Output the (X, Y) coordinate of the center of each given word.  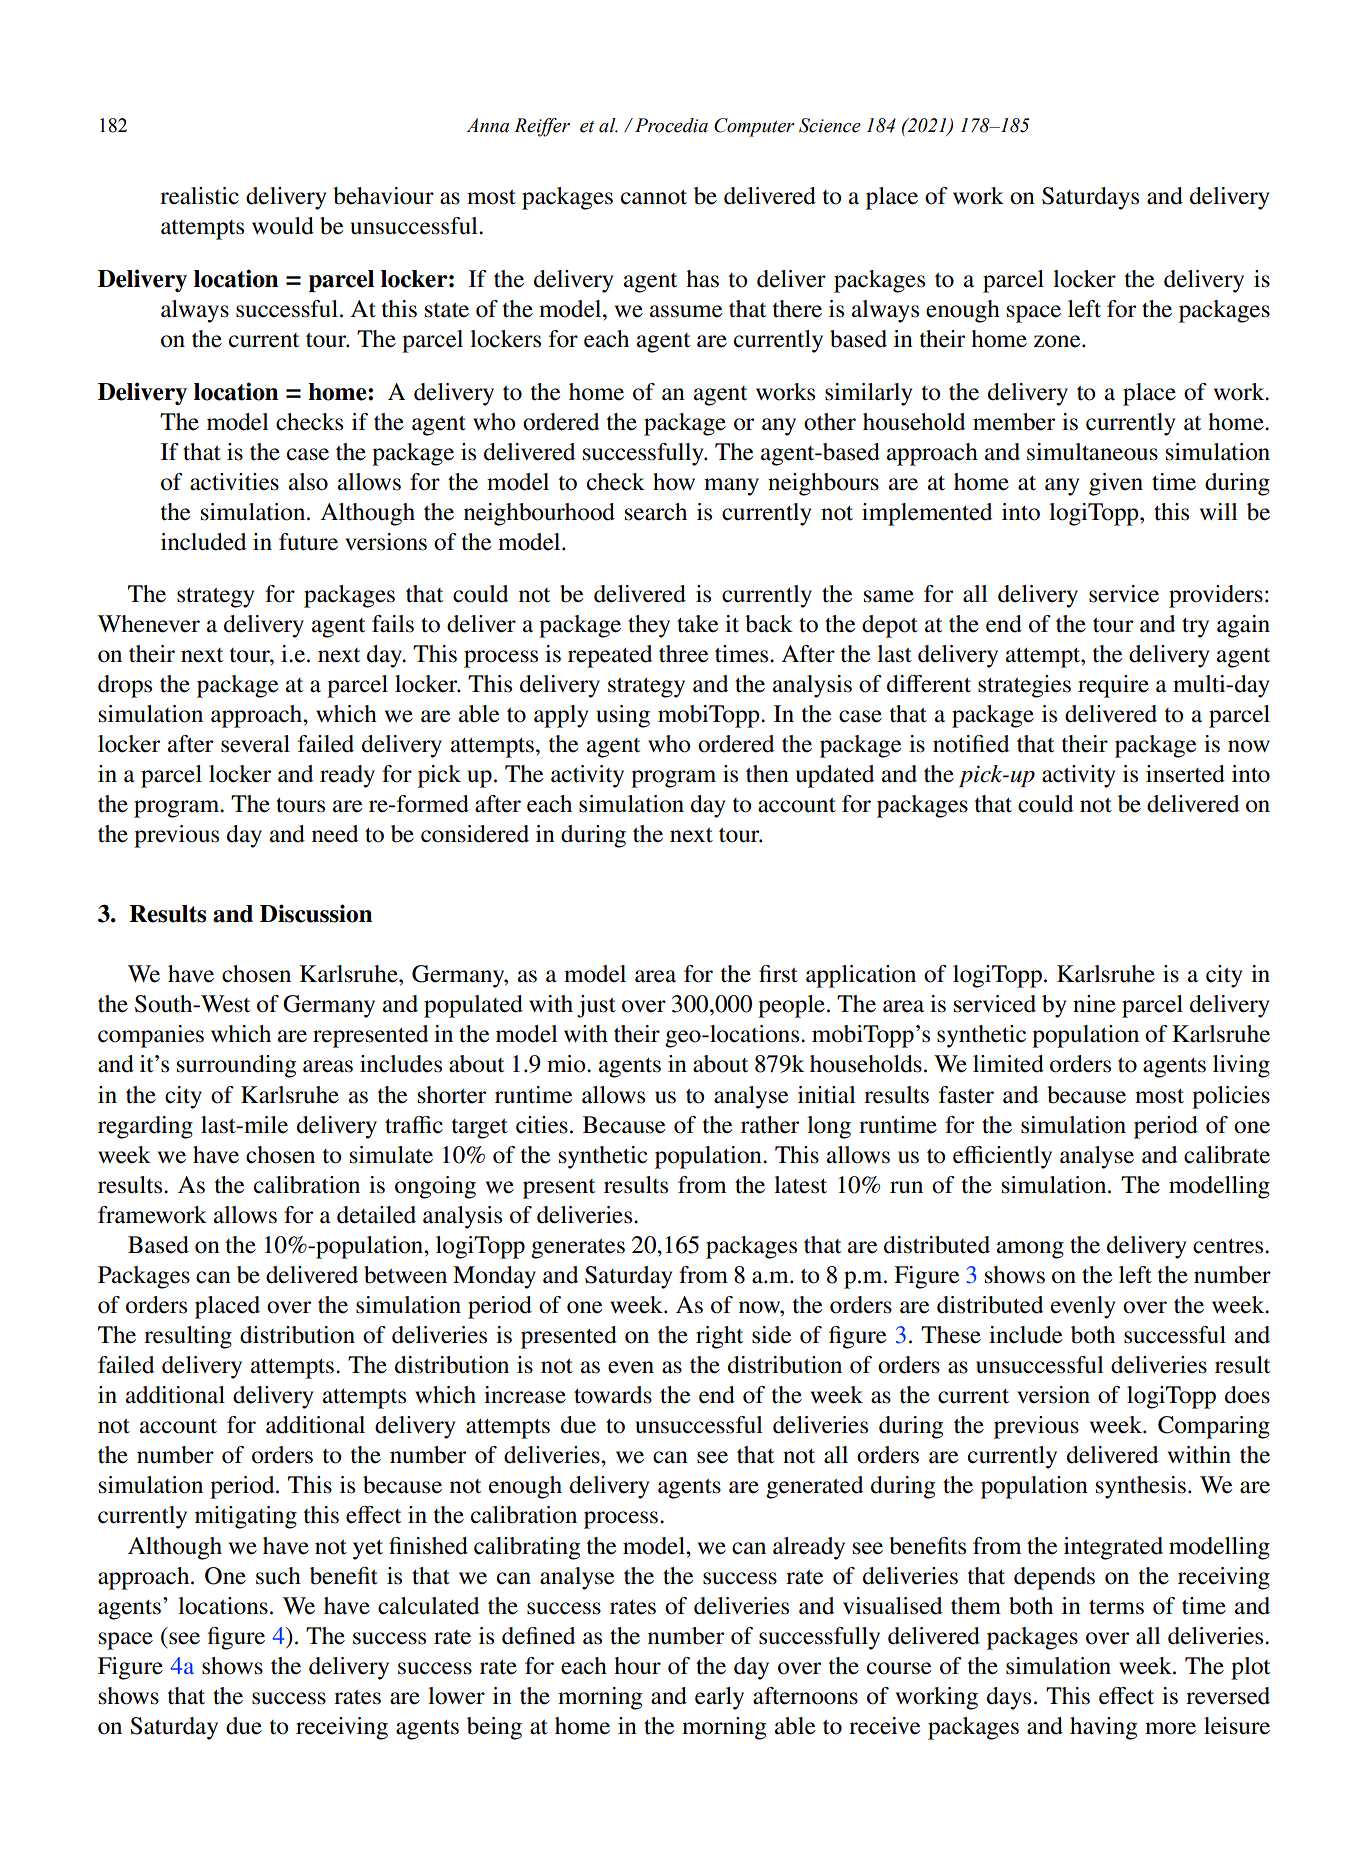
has (702, 279)
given (1116, 484)
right (719, 1337)
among (1030, 1250)
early (719, 1698)
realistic (199, 196)
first (778, 974)
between (405, 1275)
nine (1094, 1004)
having (1103, 1728)
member (1014, 422)
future (308, 542)
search (656, 512)
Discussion (316, 913)
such (278, 1576)
